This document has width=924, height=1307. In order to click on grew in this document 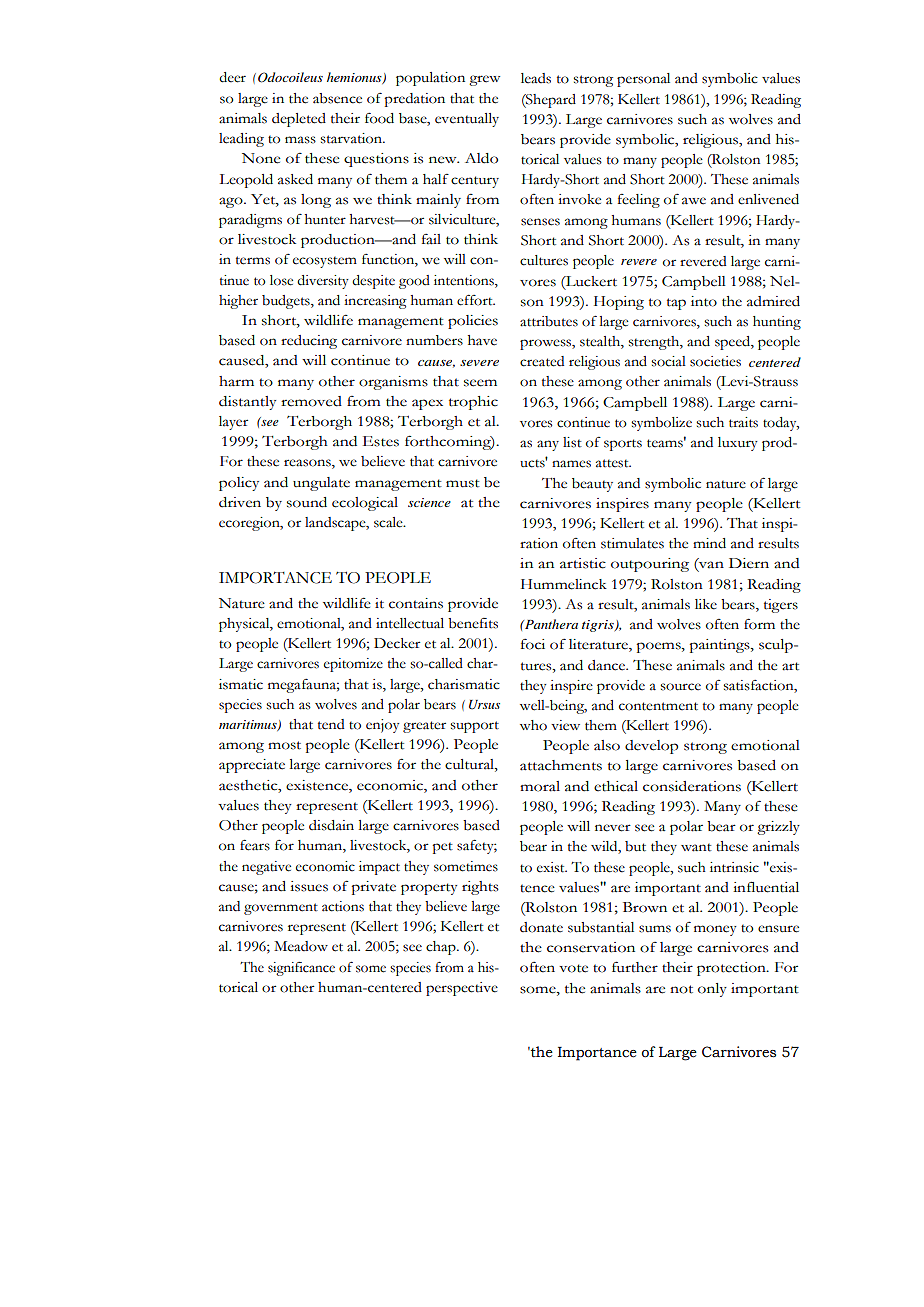, I will do `click(484, 80)`.
